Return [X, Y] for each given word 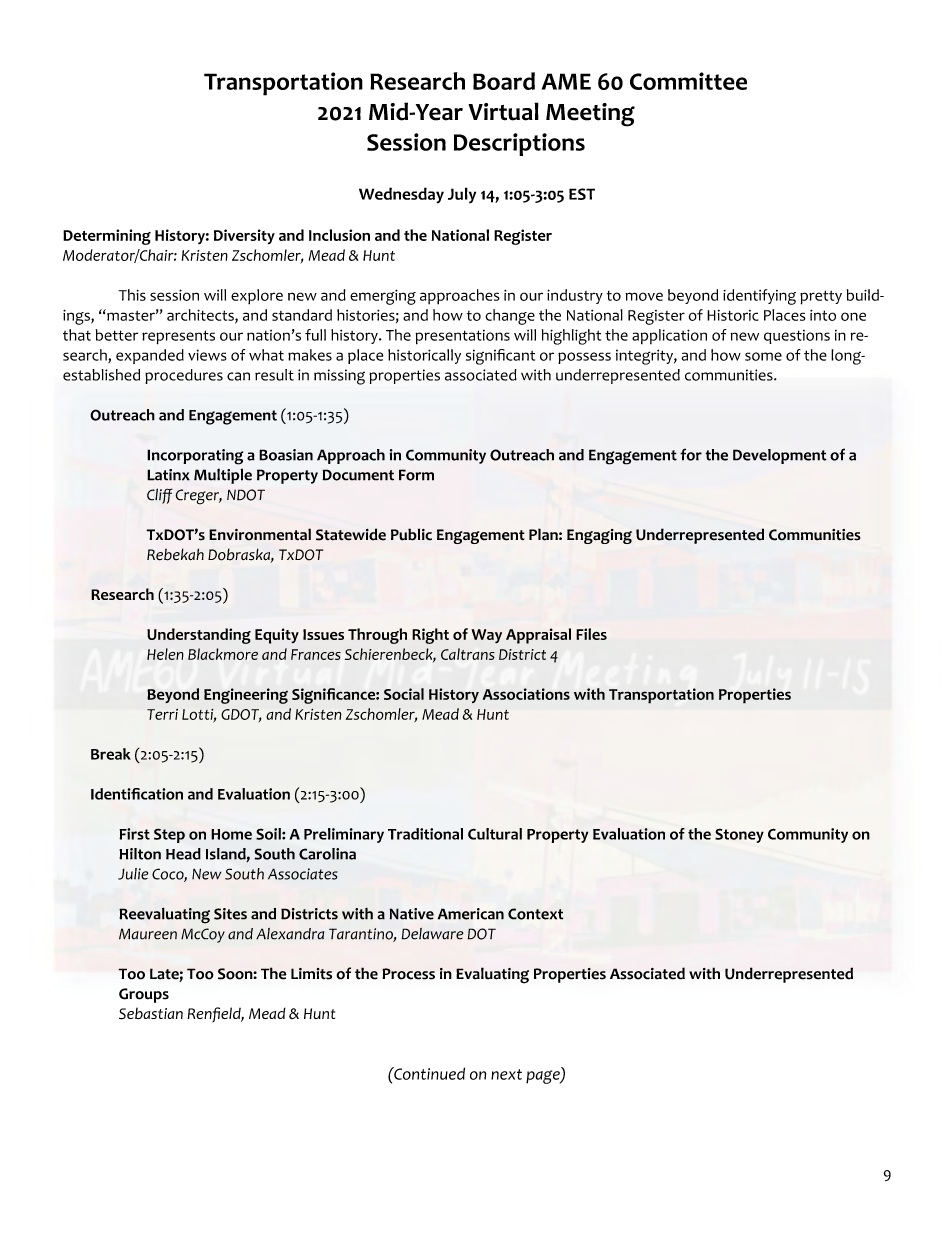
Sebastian [151, 1013]
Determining [107, 237]
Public [411, 534]
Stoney [739, 835]
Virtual [503, 111]
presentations [462, 337]
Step [169, 835]
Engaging [599, 536]
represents [178, 337]
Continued [428, 1073]
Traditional [425, 834]
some [763, 356]
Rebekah [175, 554]
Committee [688, 81]
